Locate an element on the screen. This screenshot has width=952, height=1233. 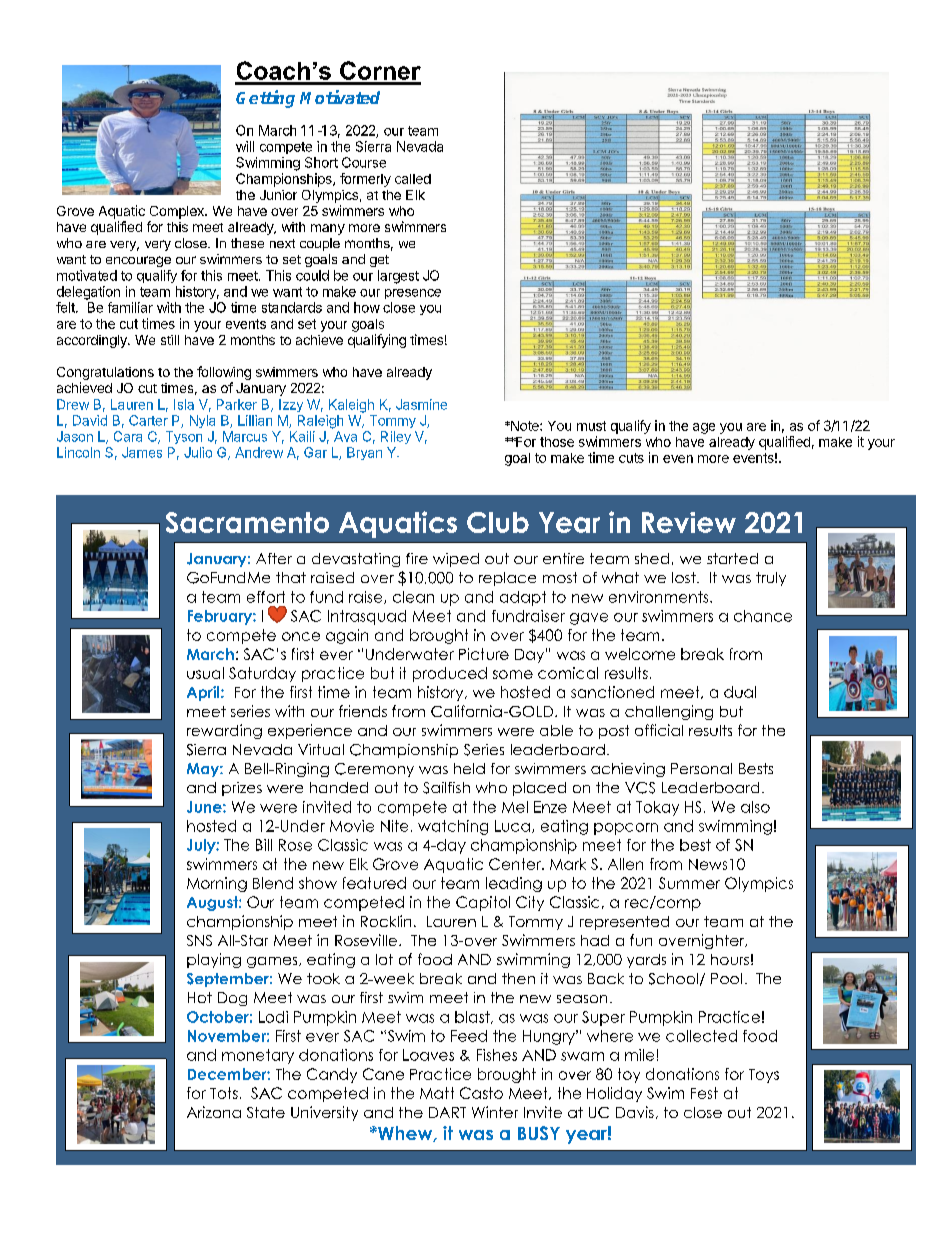
Personal is located at coordinates (701, 768).
